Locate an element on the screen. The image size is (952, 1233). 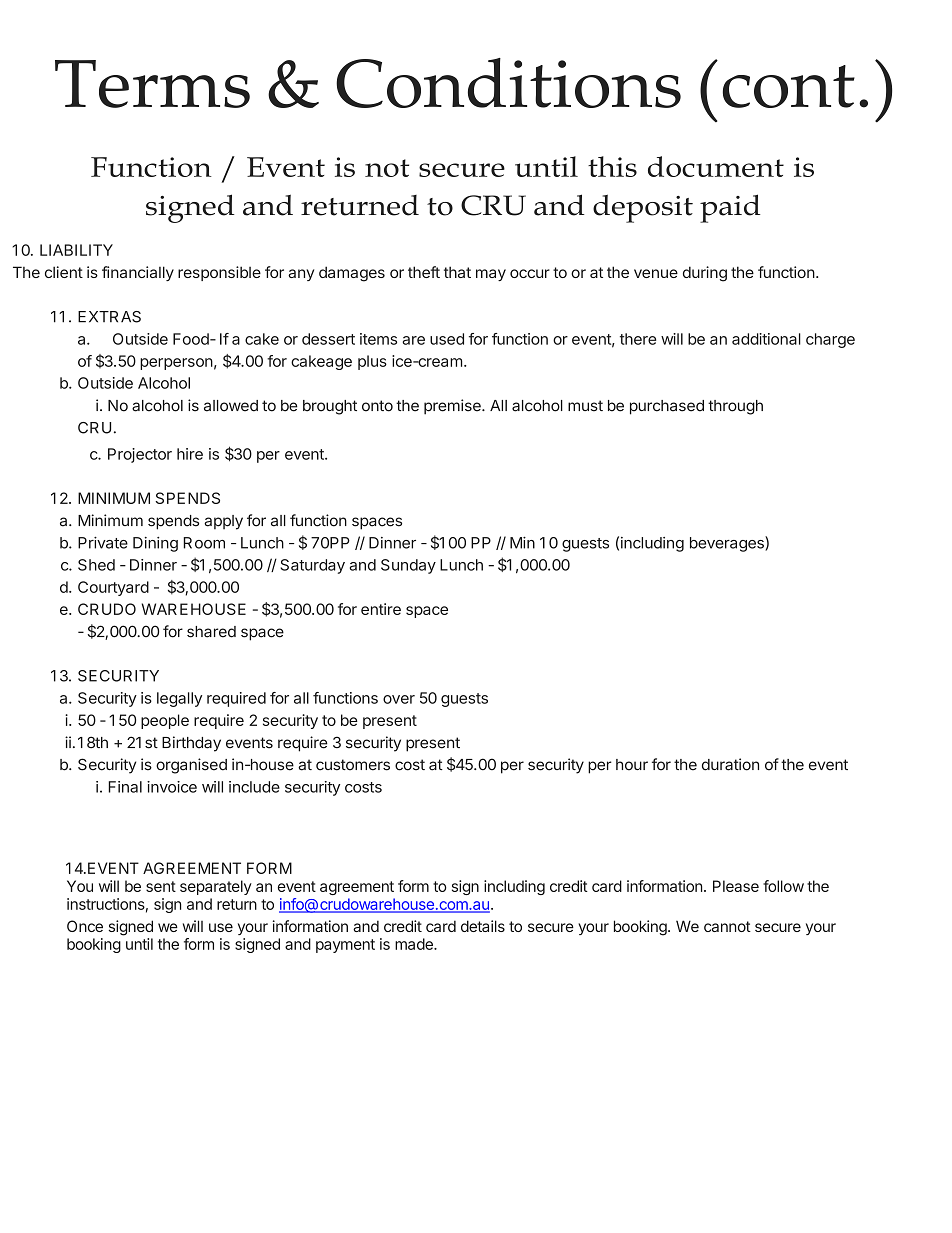
duration is located at coordinates (730, 764).
